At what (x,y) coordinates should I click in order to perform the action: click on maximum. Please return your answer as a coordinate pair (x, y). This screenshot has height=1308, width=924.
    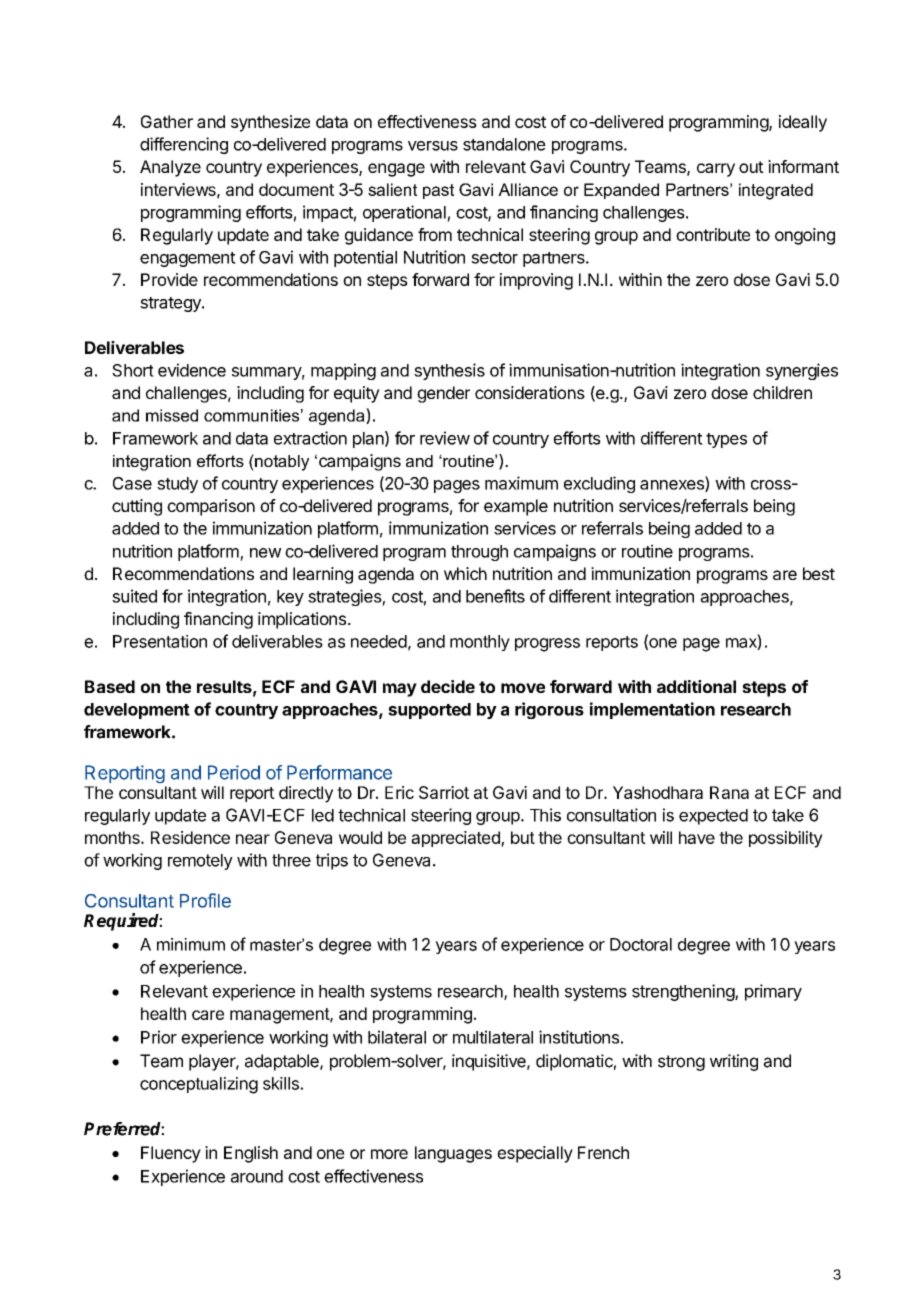
    Looking at the image, I should click on (521, 483).
